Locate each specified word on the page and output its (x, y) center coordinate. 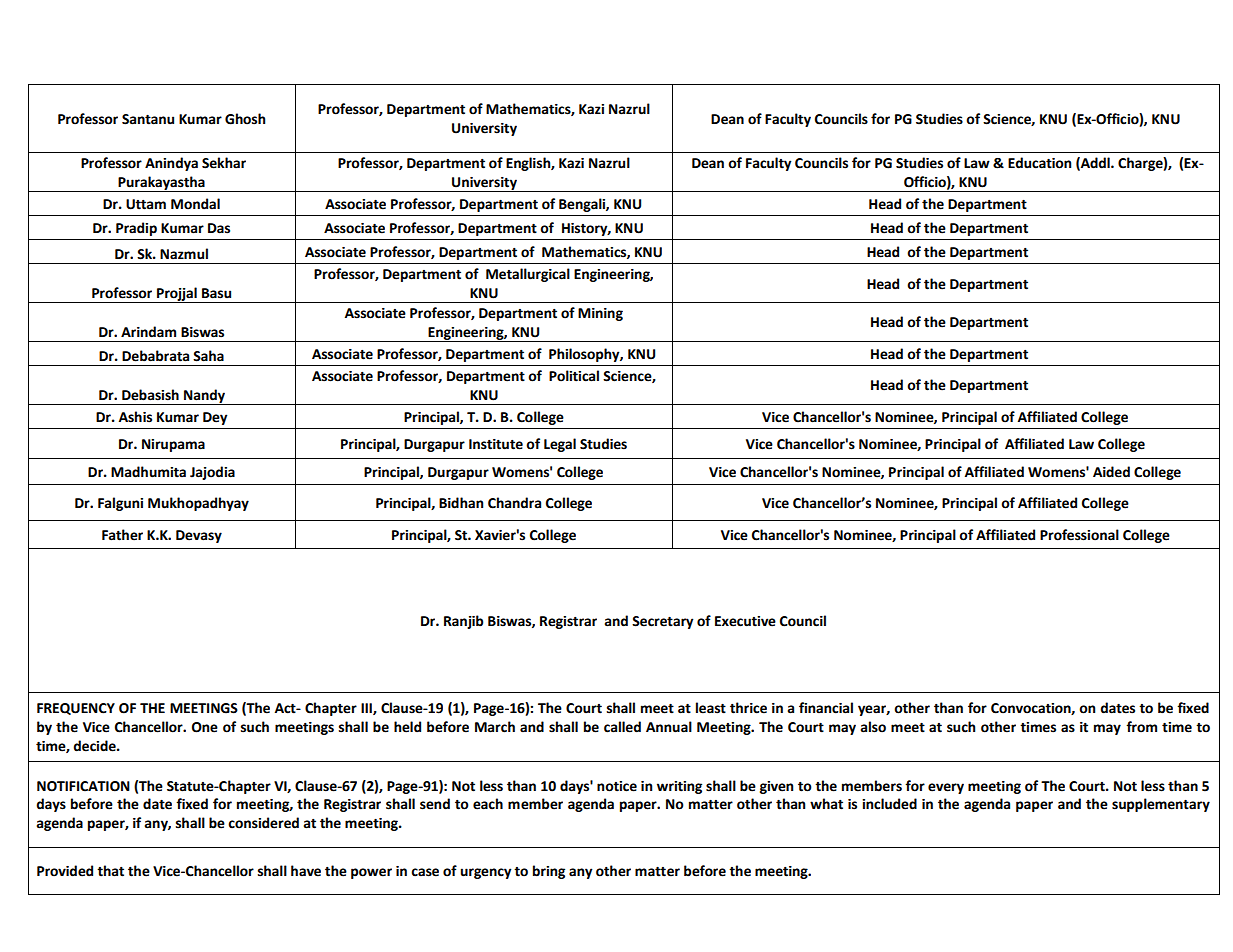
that (110, 871)
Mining (600, 314)
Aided (1111, 472)
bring (549, 872)
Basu (216, 293)
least (711, 708)
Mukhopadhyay (198, 504)
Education (1039, 163)
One (205, 727)
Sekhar (224, 163)
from (1141, 727)
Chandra (514, 503)
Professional (1079, 535)
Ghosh (245, 119)
